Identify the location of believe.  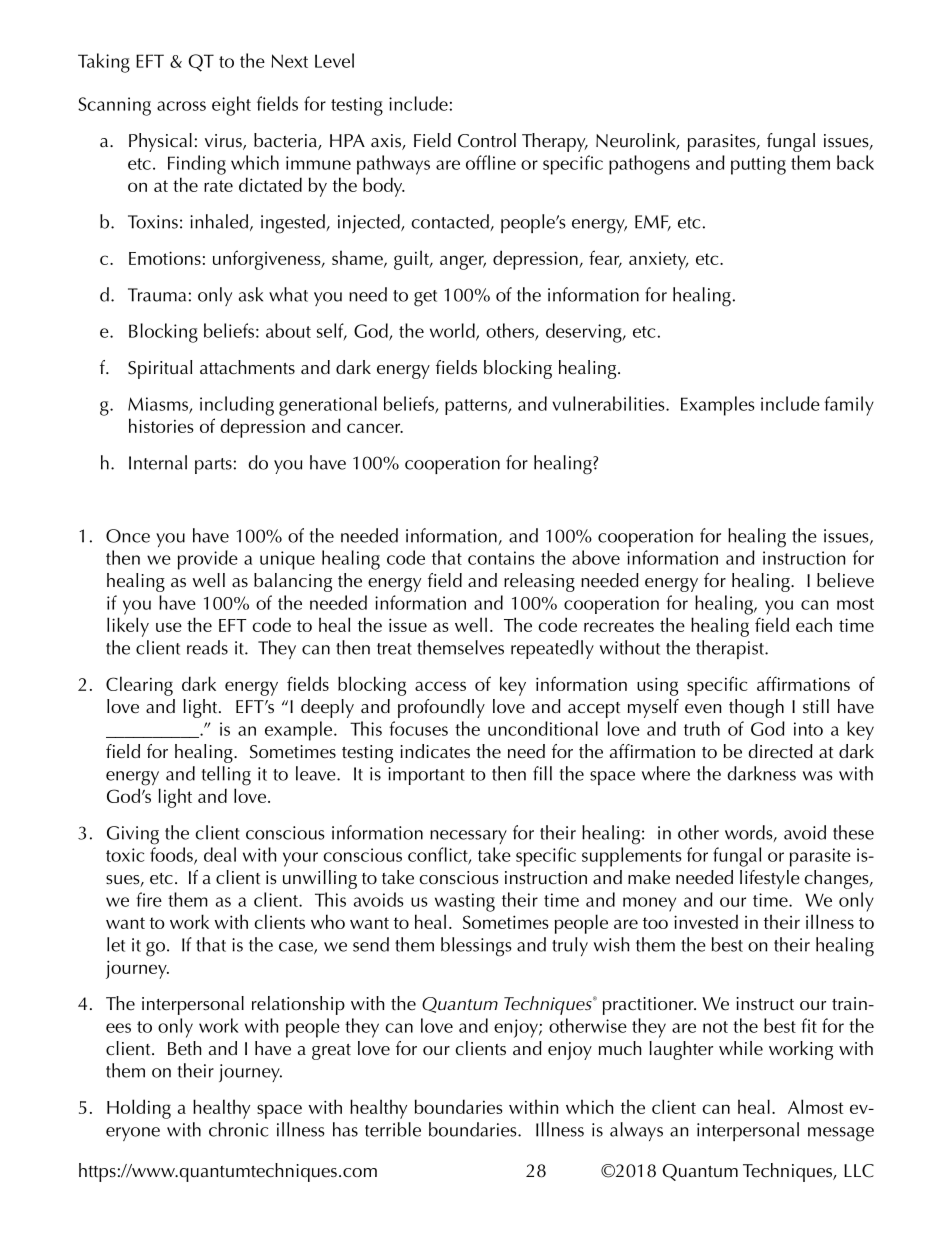
(845, 580).
